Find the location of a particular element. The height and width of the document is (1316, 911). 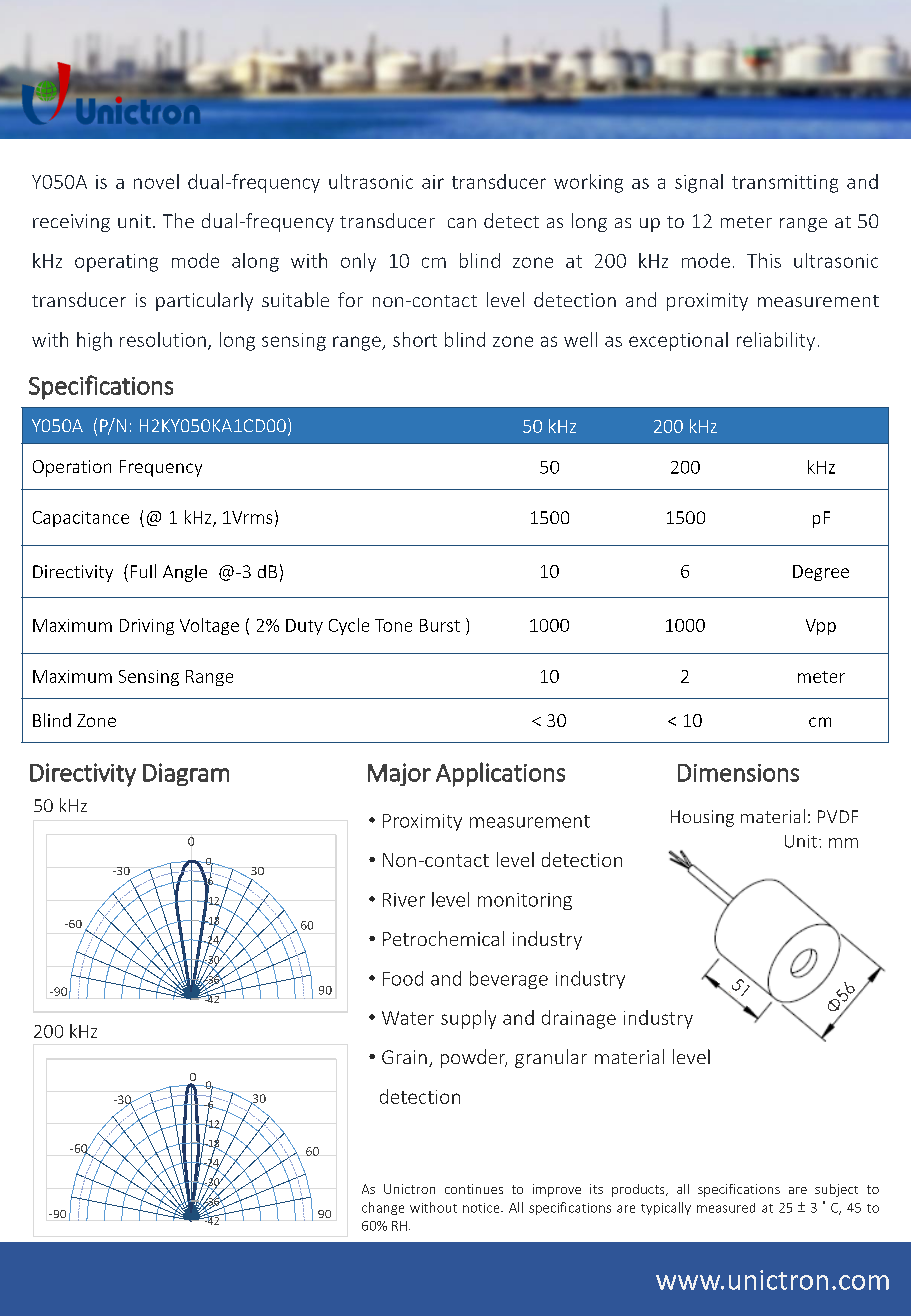

Housing is located at coordinates (702, 818).
